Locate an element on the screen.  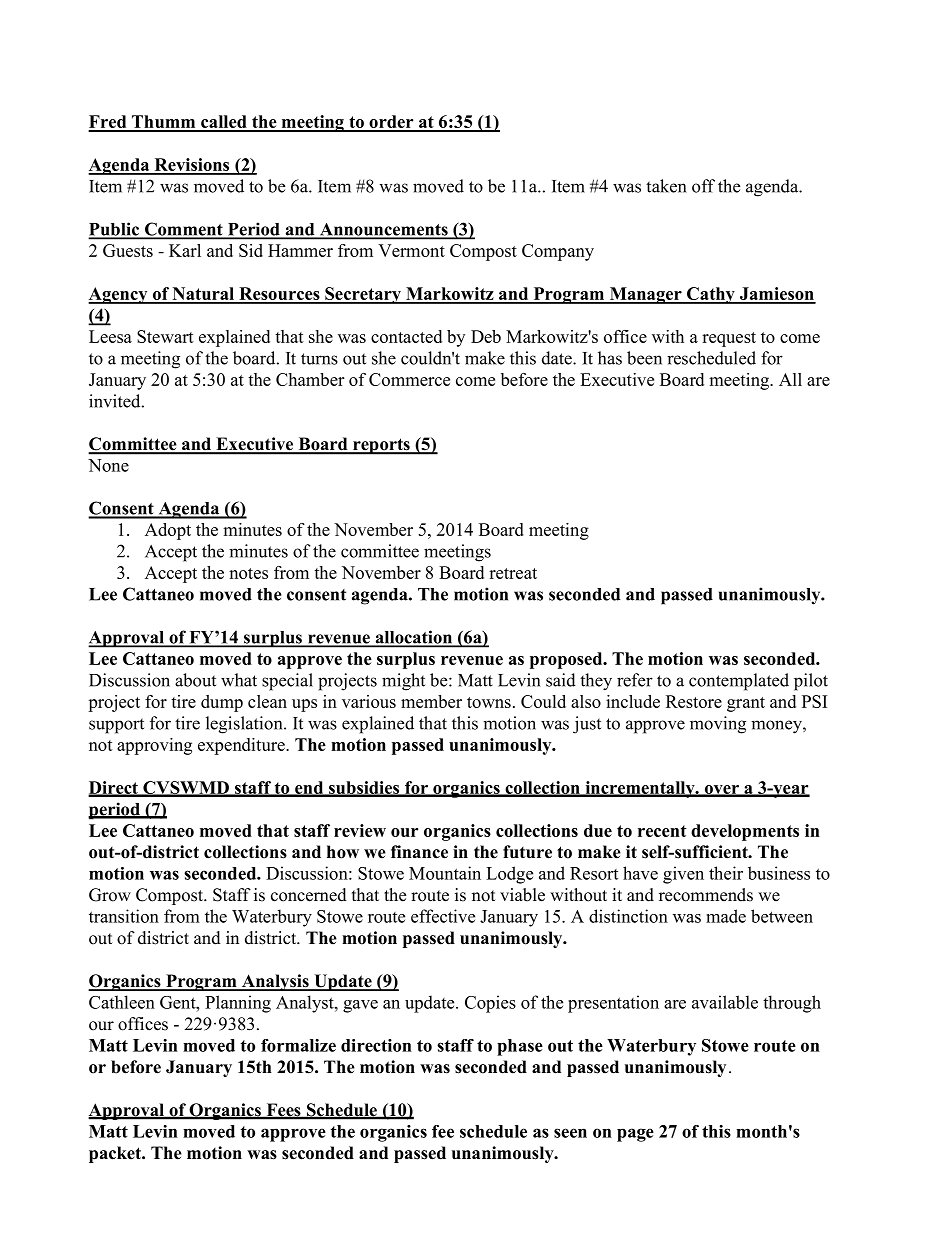
contemplated is located at coordinates (739, 682).
